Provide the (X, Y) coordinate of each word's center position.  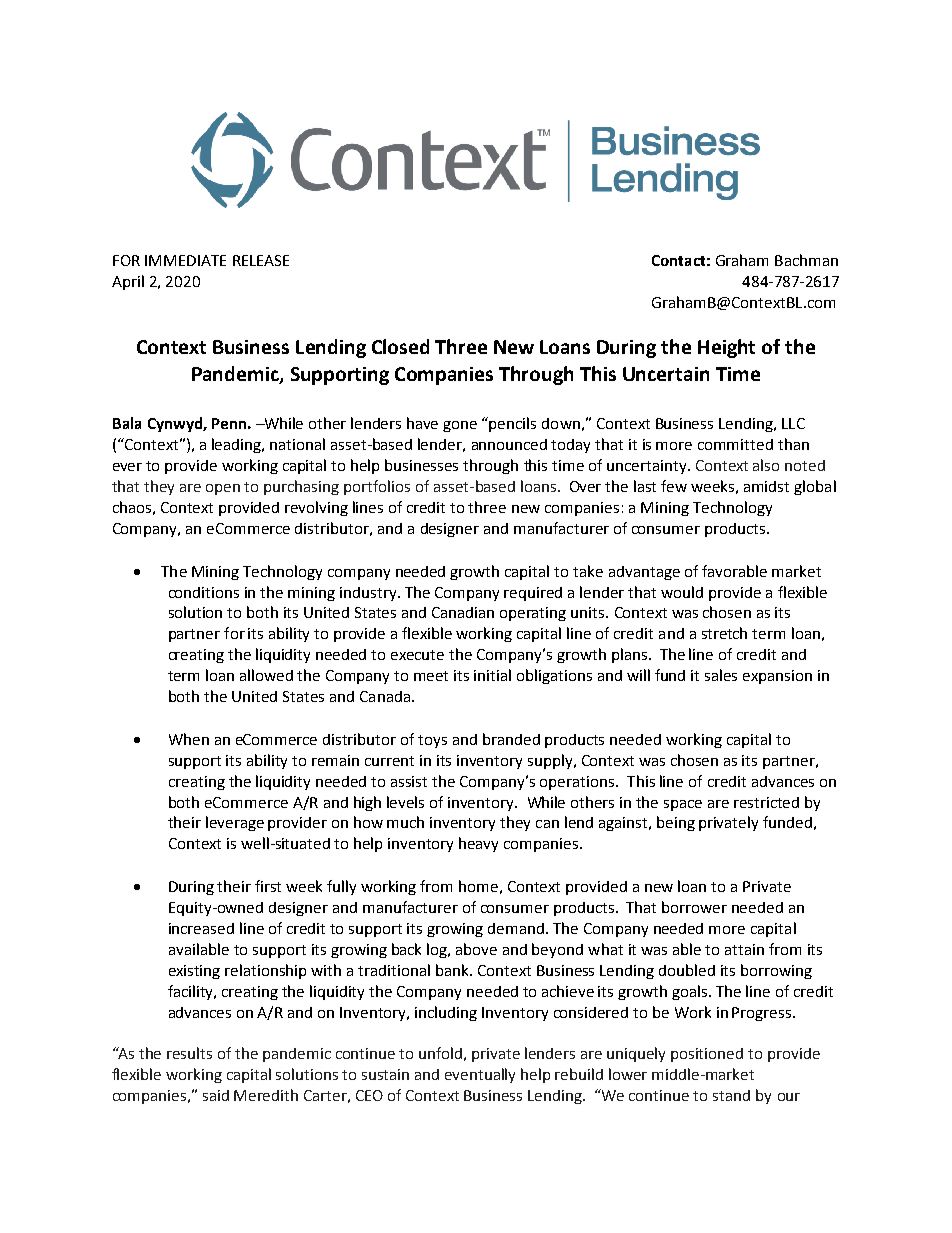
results (189, 1053)
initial (492, 675)
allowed (266, 675)
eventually (480, 1075)
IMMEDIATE (185, 260)
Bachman (806, 260)
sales (721, 675)
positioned (707, 1055)
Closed (400, 346)
